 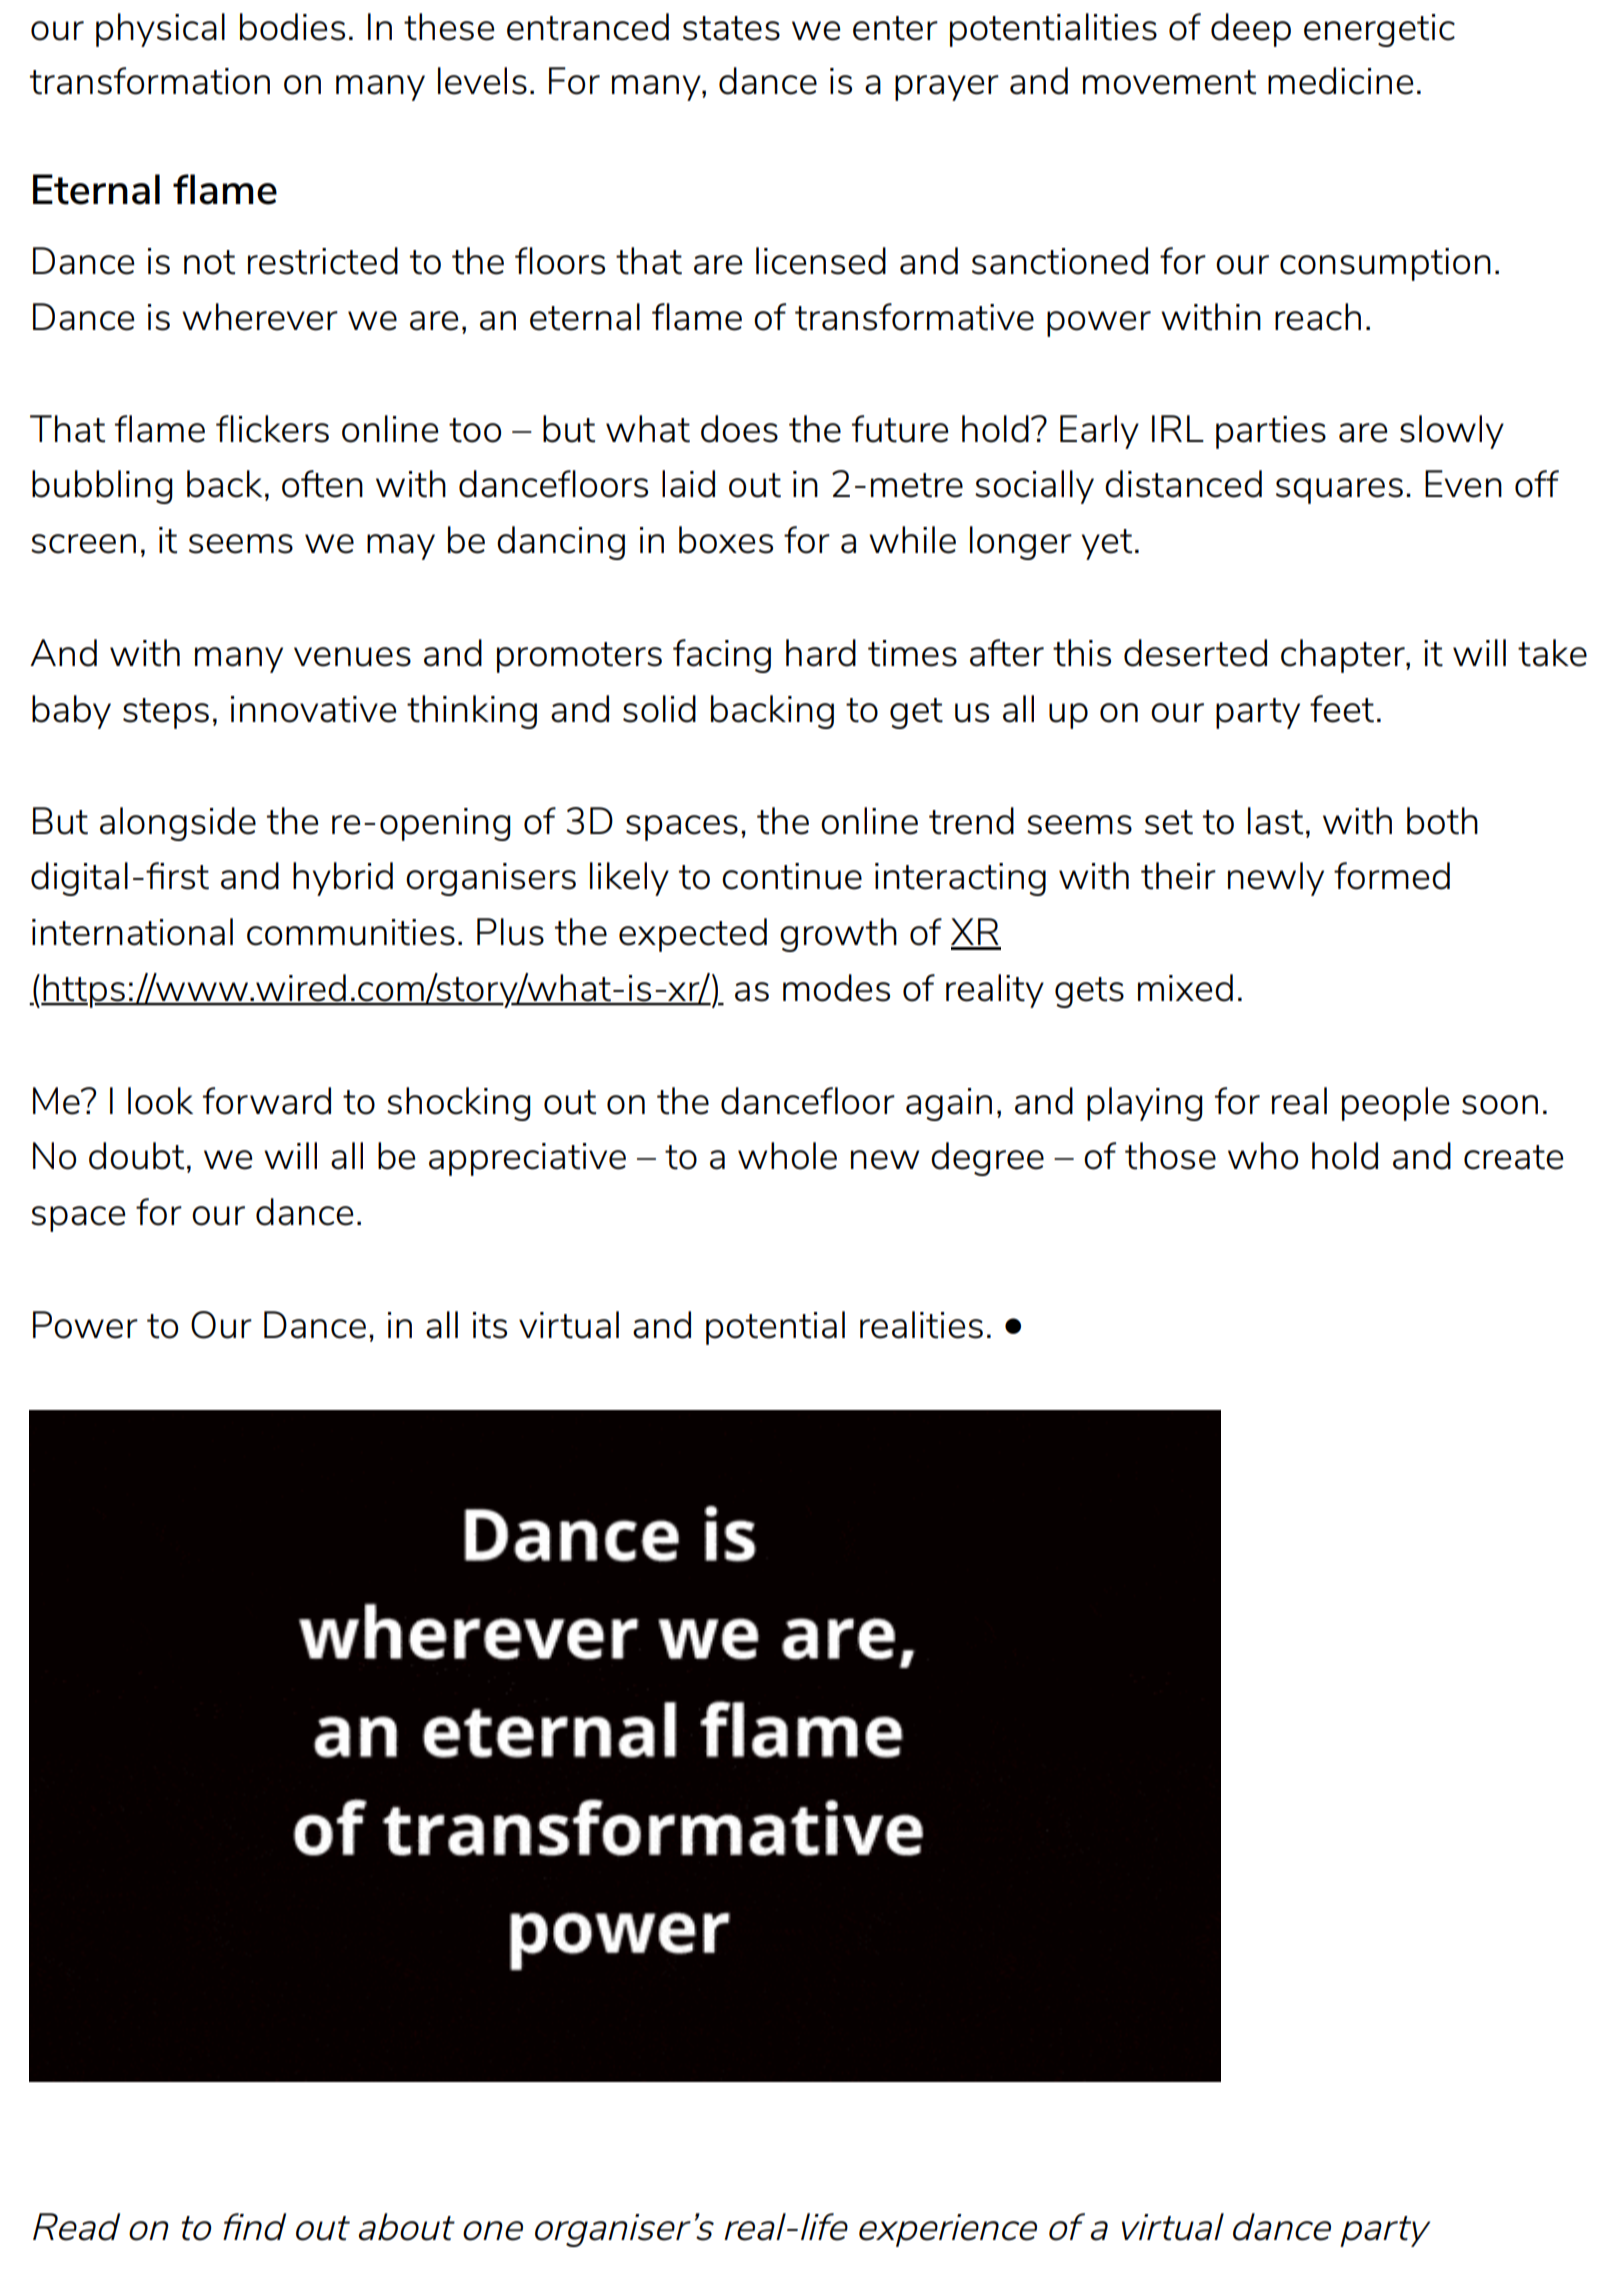 What do you see at coordinates (836, 988) in the screenshot?
I see `modes` at bounding box center [836, 988].
